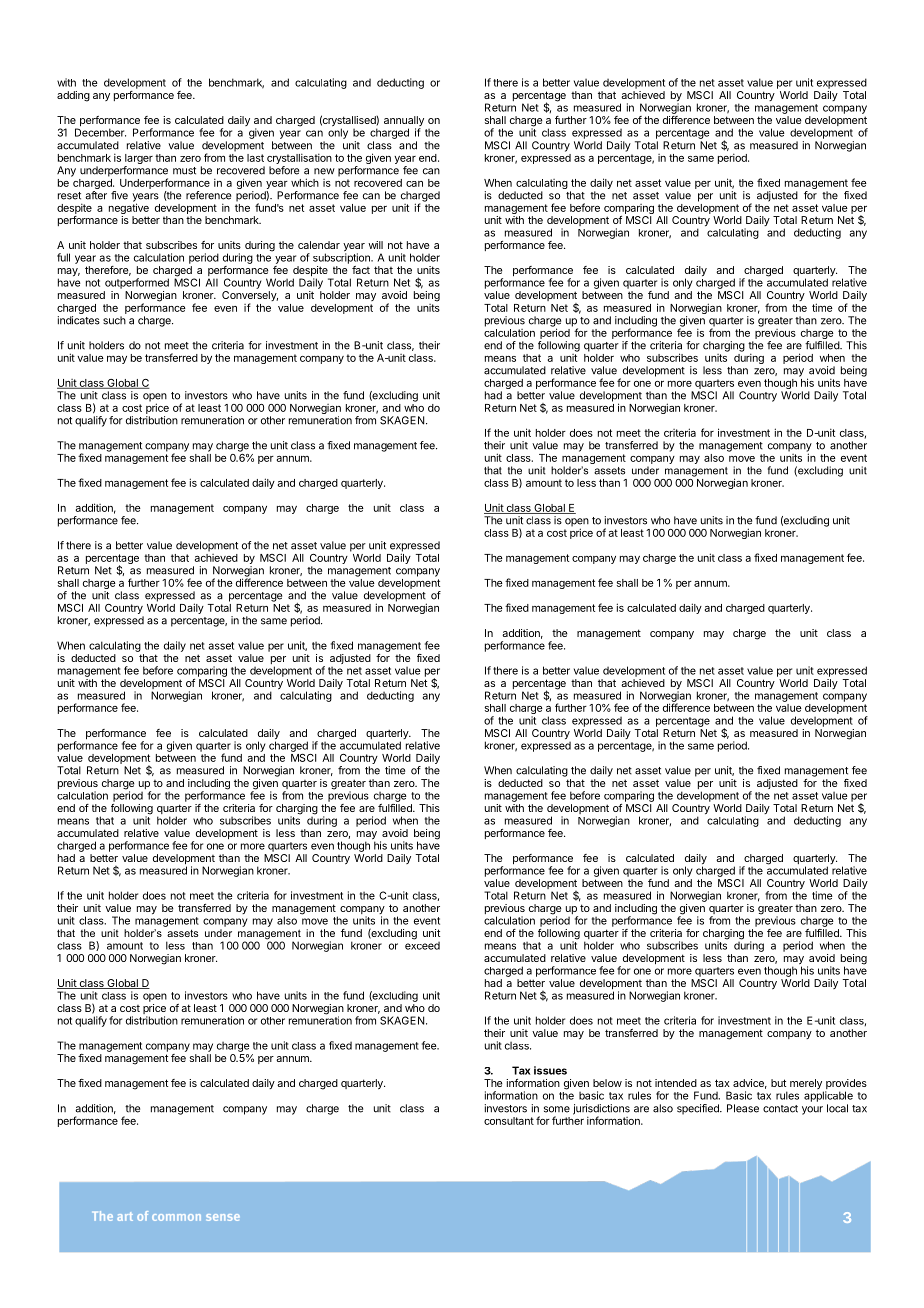  I want to click on annually, so click(404, 122).
